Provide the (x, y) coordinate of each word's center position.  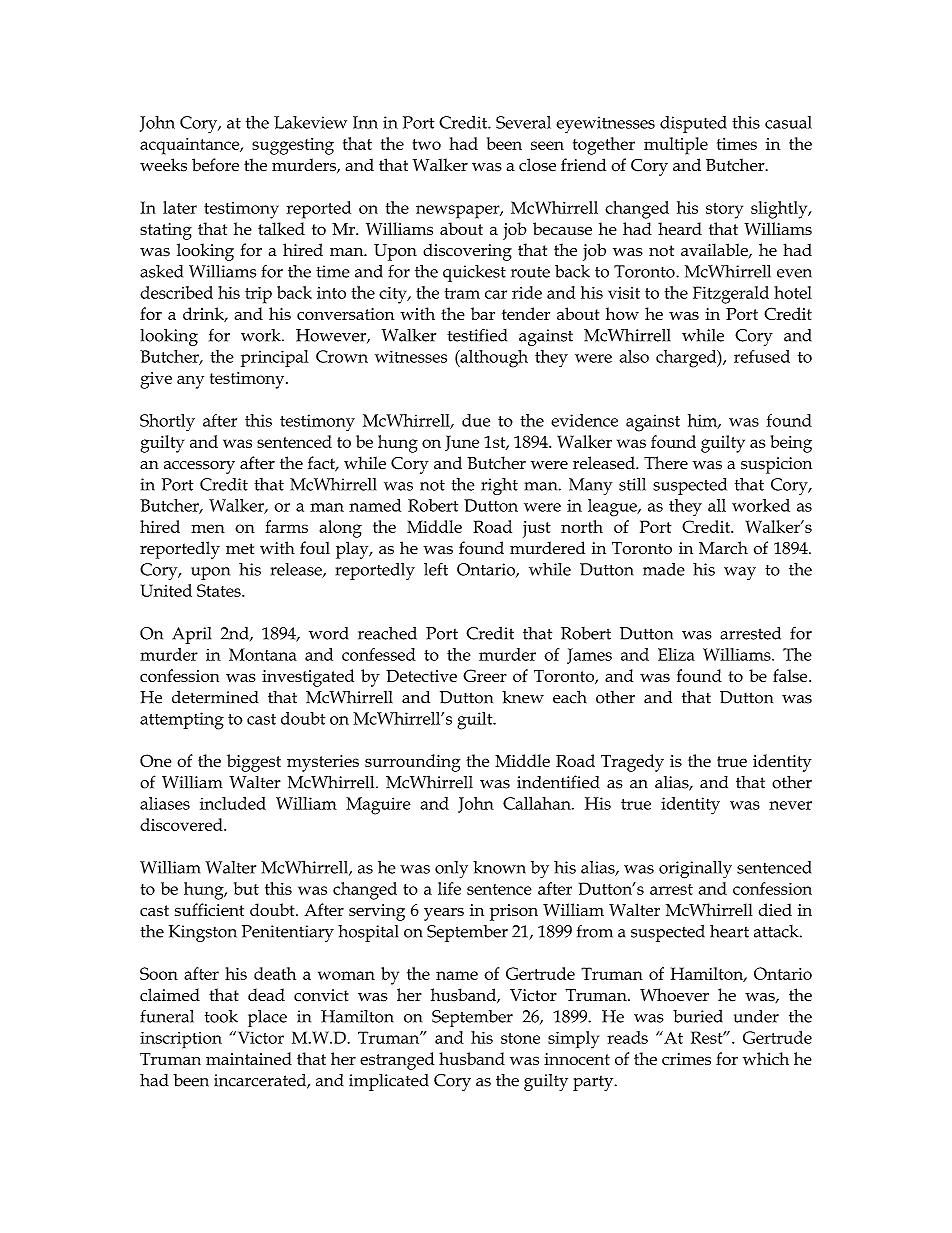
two (427, 144)
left (436, 569)
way (740, 573)
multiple (676, 146)
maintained (249, 1058)
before (215, 165)
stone (520, 1038)
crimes (686, 1059)
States (220, 590)
